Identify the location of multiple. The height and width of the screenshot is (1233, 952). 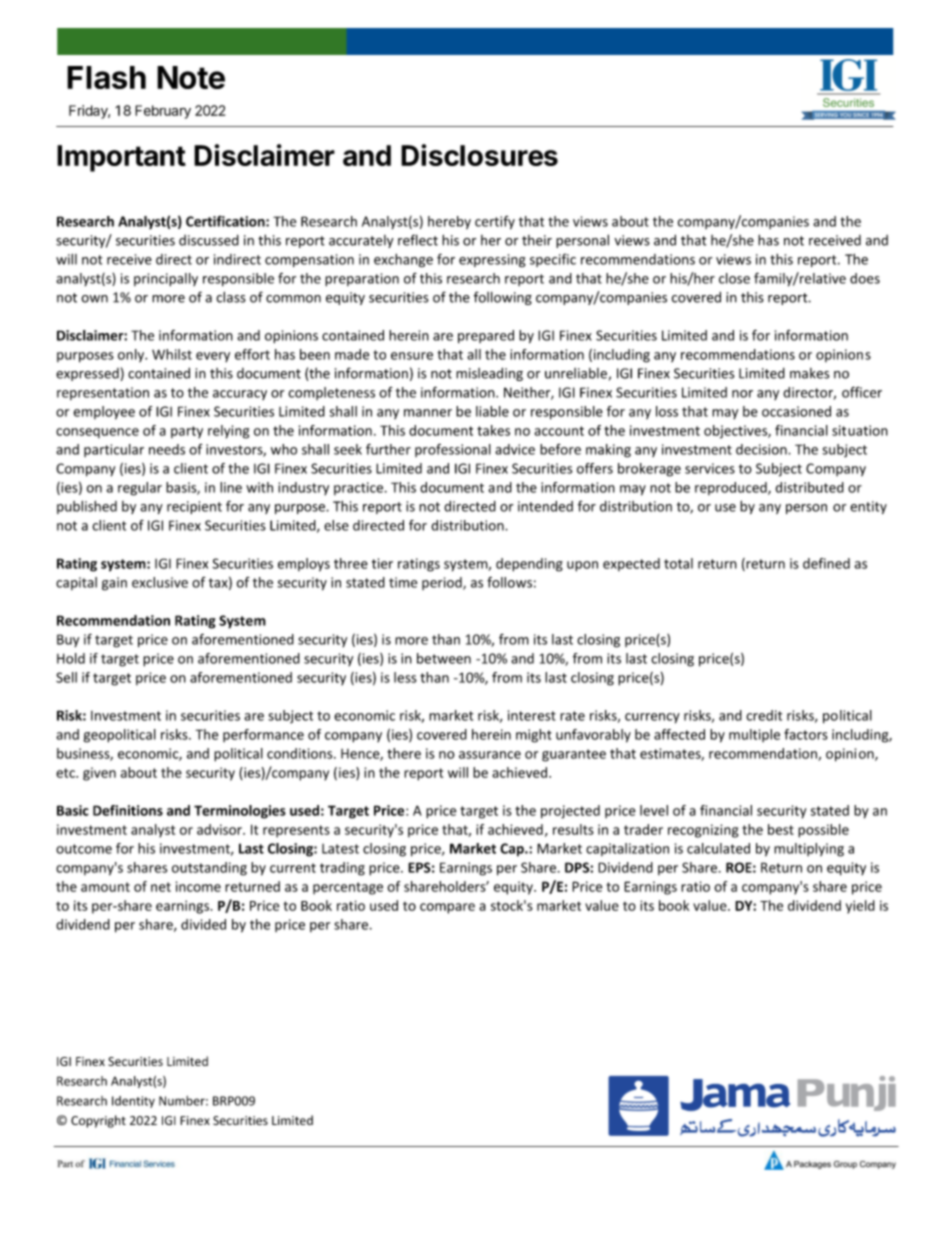
(754, 735).
